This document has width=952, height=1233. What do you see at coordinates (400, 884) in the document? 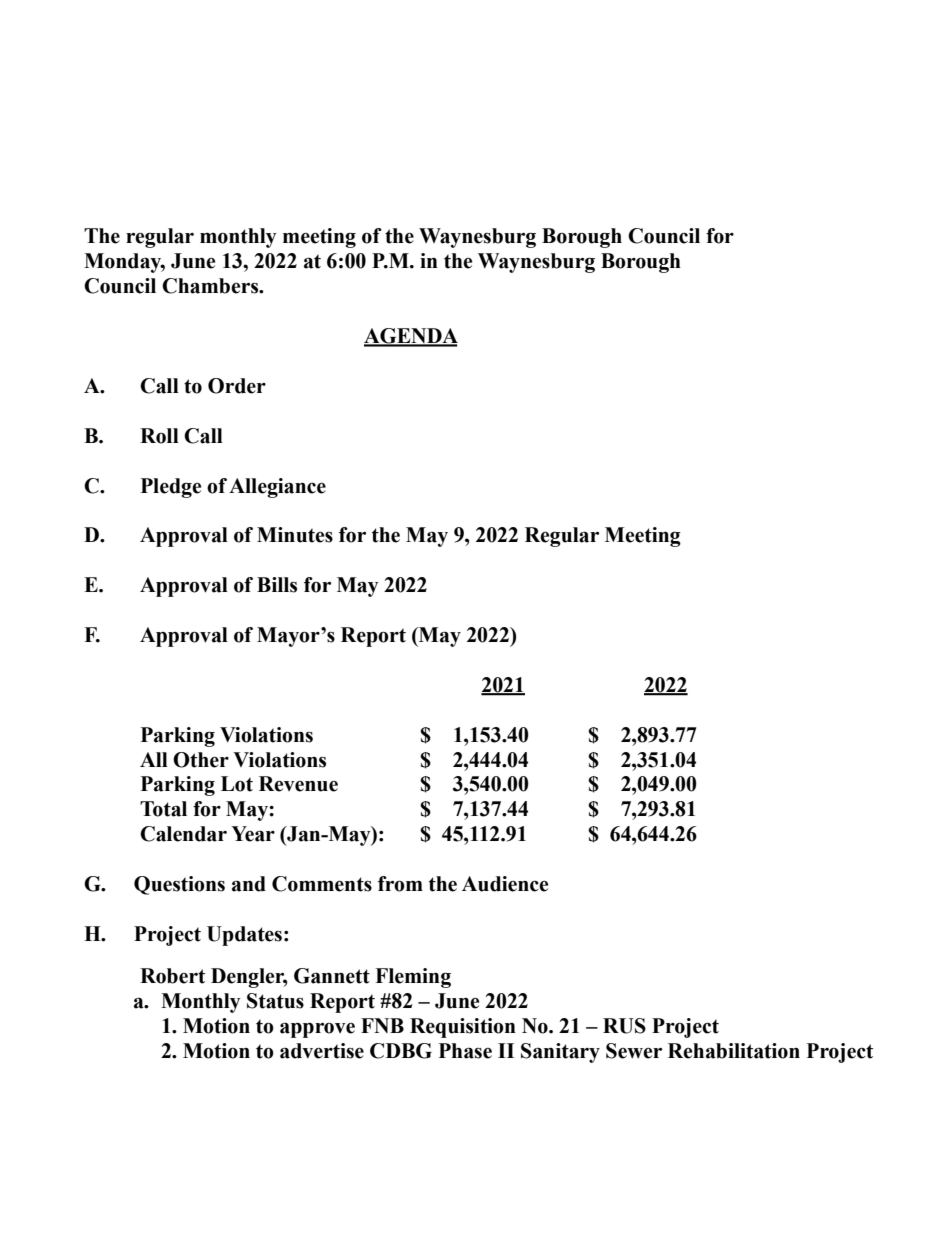
I see `from` at bounding box center [400, 884].
